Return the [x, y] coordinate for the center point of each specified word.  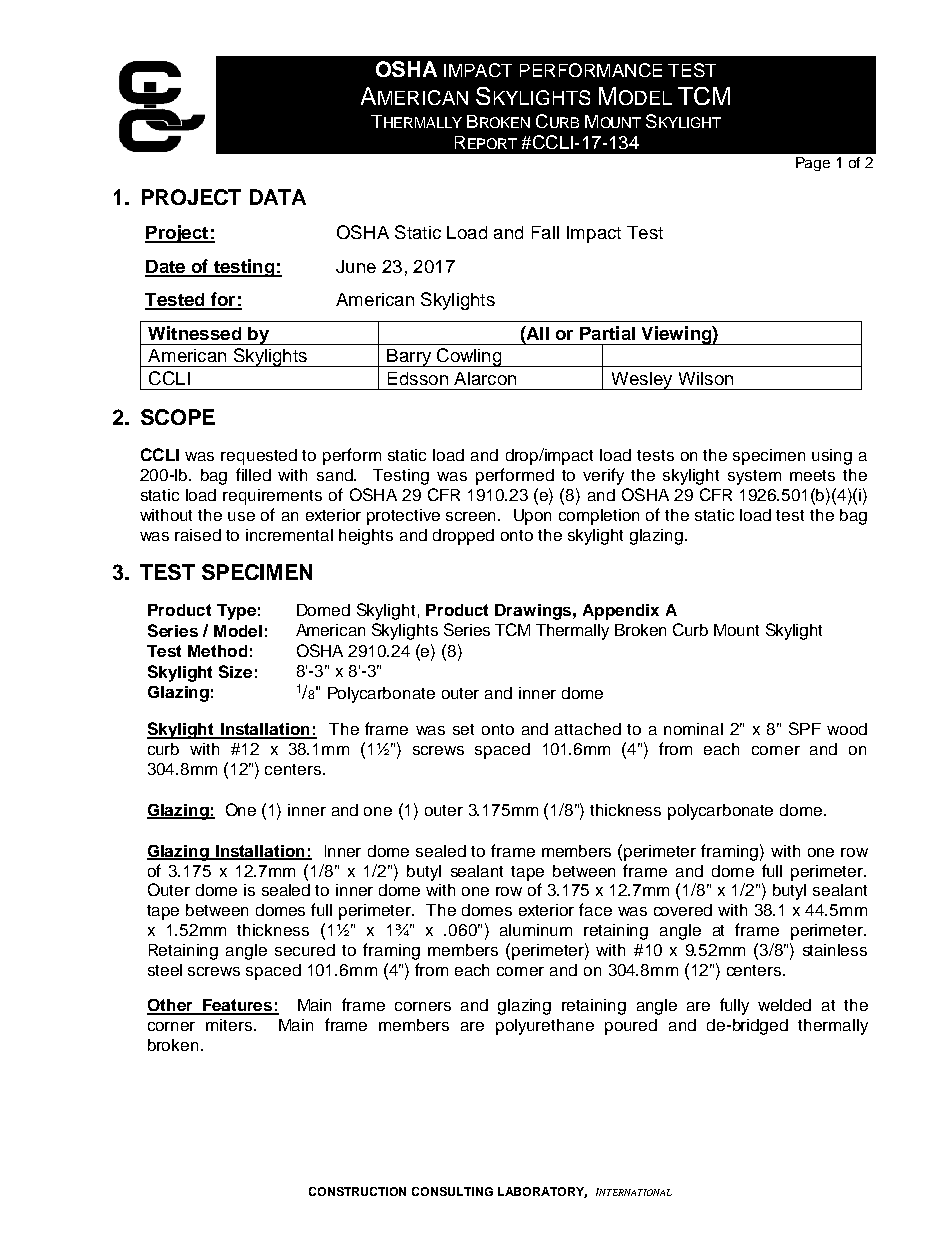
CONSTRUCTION [357, 1191]
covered [683, 910]
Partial [607, 333]
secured [305, 950]
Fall [545, 232]
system [754, 477]
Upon [532, 517]
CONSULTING [452, 1191]
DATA [278, 197]
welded [784, 1005]
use [241, 516]
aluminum [536, 930]
